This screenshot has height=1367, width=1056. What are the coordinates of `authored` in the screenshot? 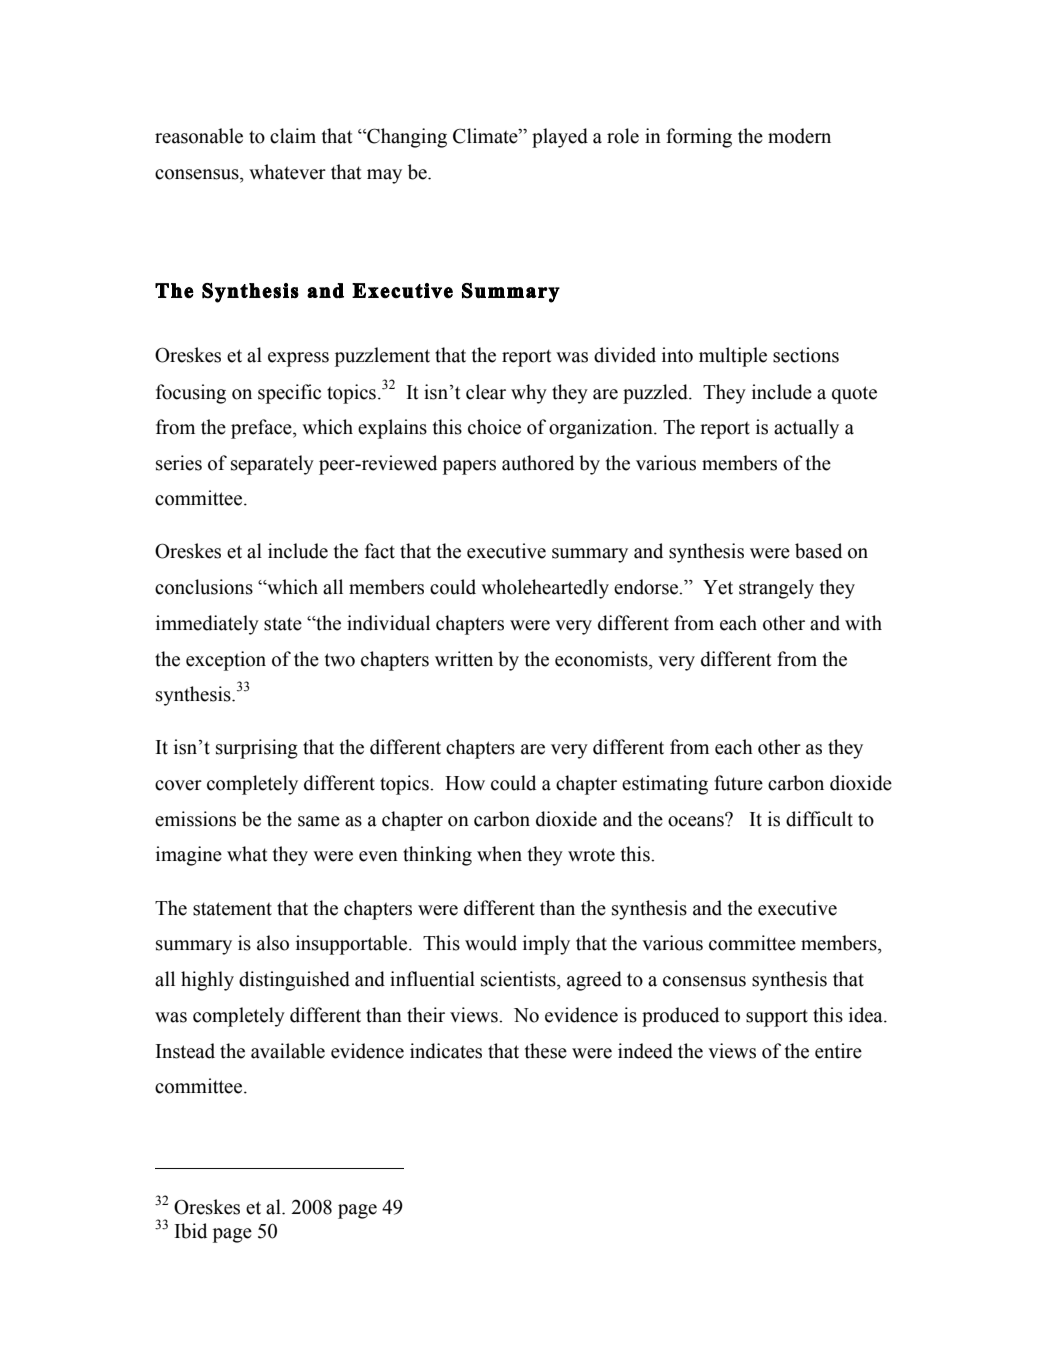 It's located at (538, 463).
